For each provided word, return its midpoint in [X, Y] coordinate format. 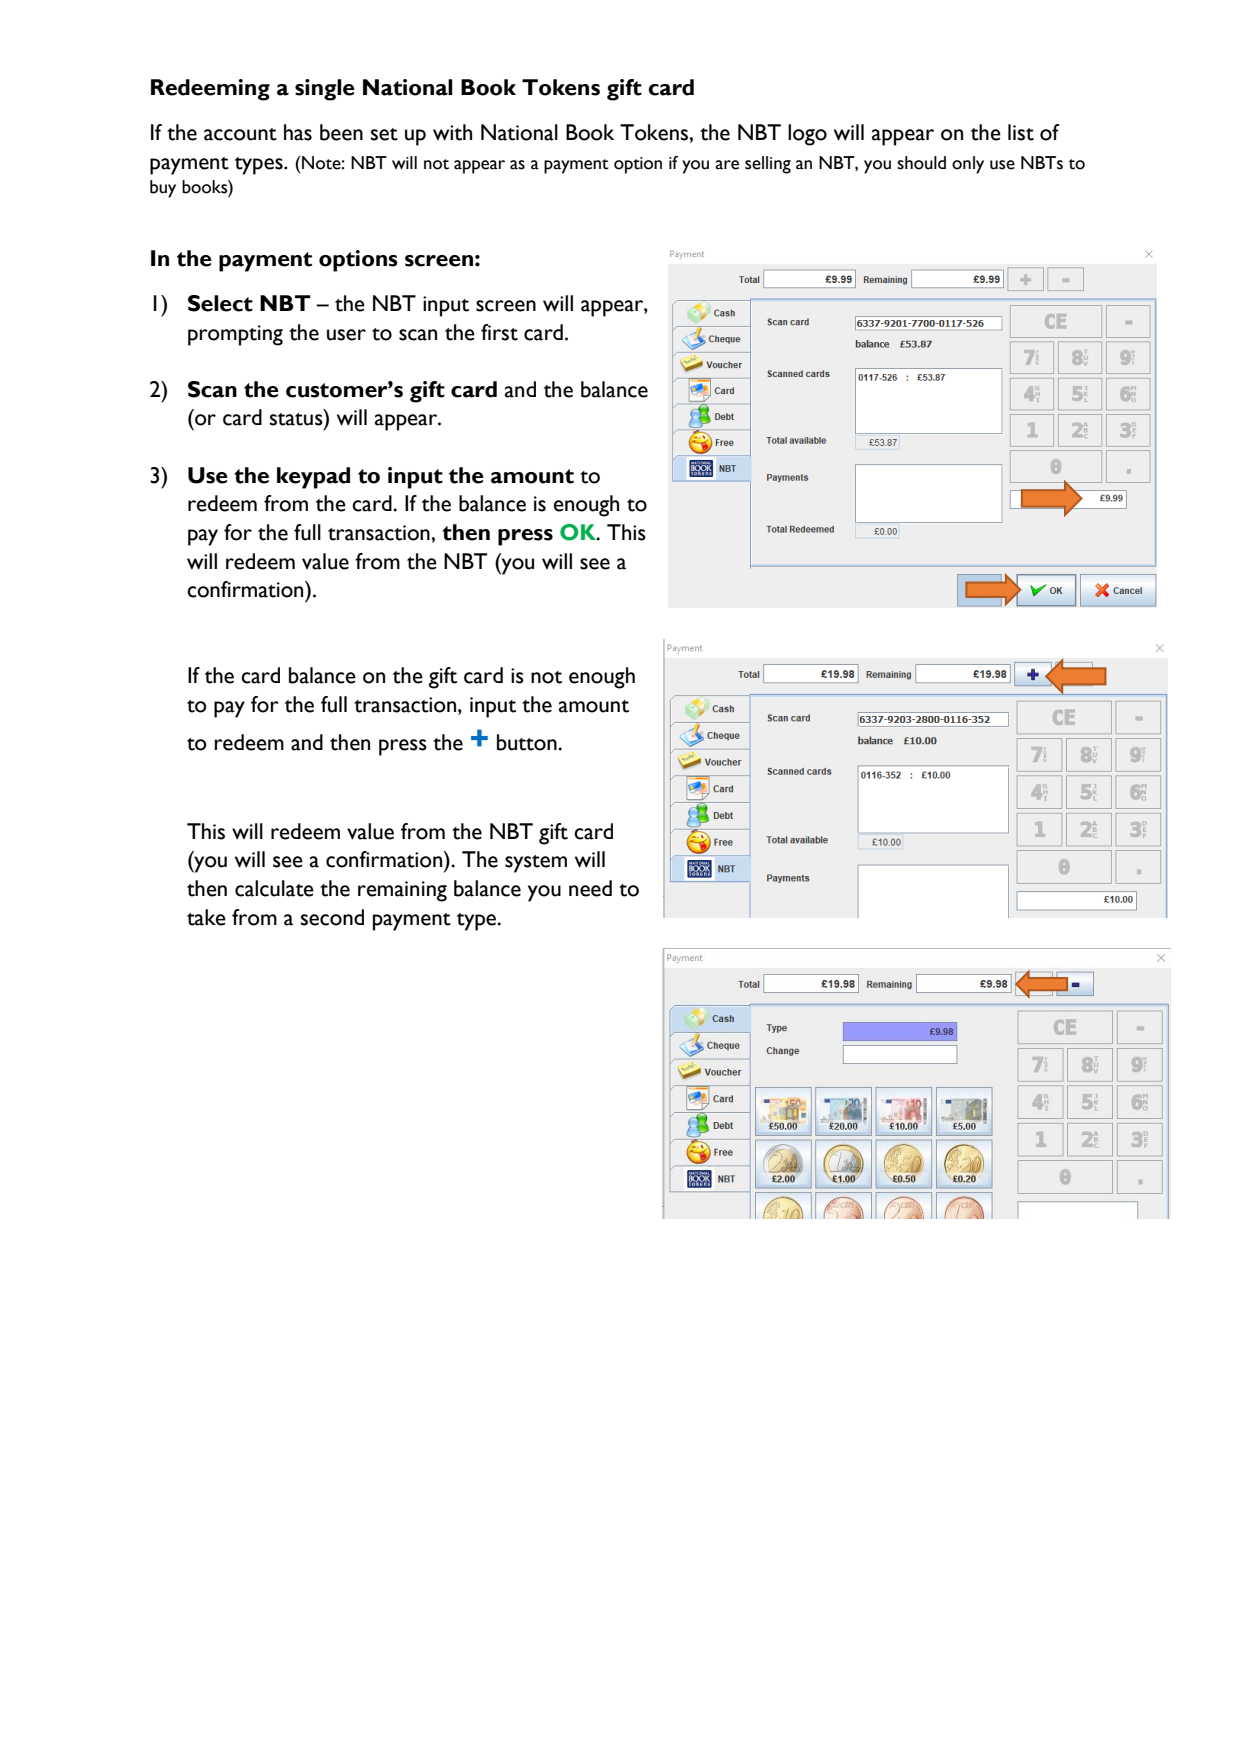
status [297, 419]
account [240, 134]
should [921, 163]
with [452, 132]
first [499, 332]
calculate [274, 888]
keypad [313, 478]
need [590, 888]
